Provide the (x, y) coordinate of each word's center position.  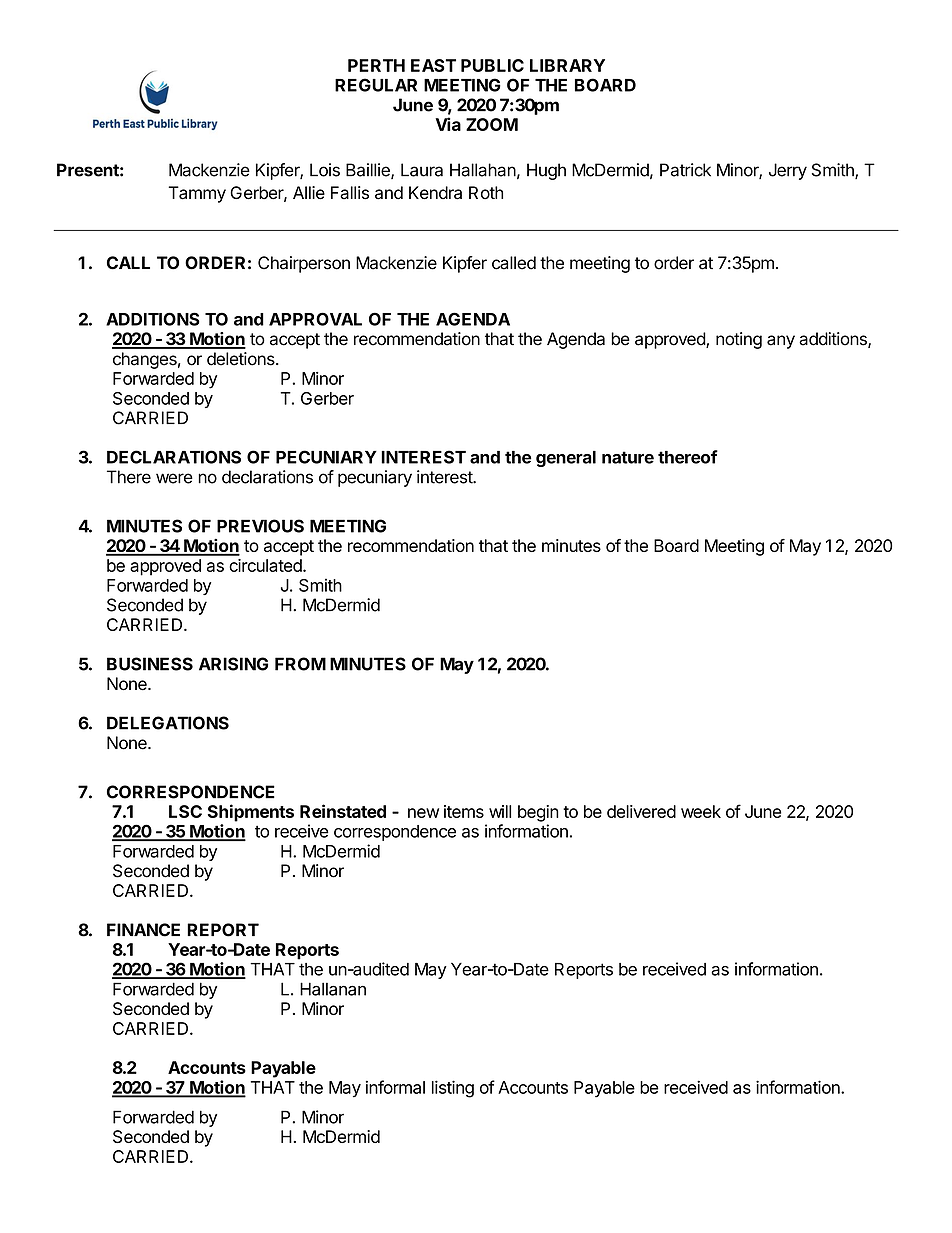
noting (739, 340)
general (566, 459)
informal (395, 1087)
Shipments (251, 813)
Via (448, 124)
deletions (242, 359)
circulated (266, 565)
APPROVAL (315, 319)
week (701, 811)
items (464, 811)
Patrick (685, 170)
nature (628, 457)
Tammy (197, 194)
